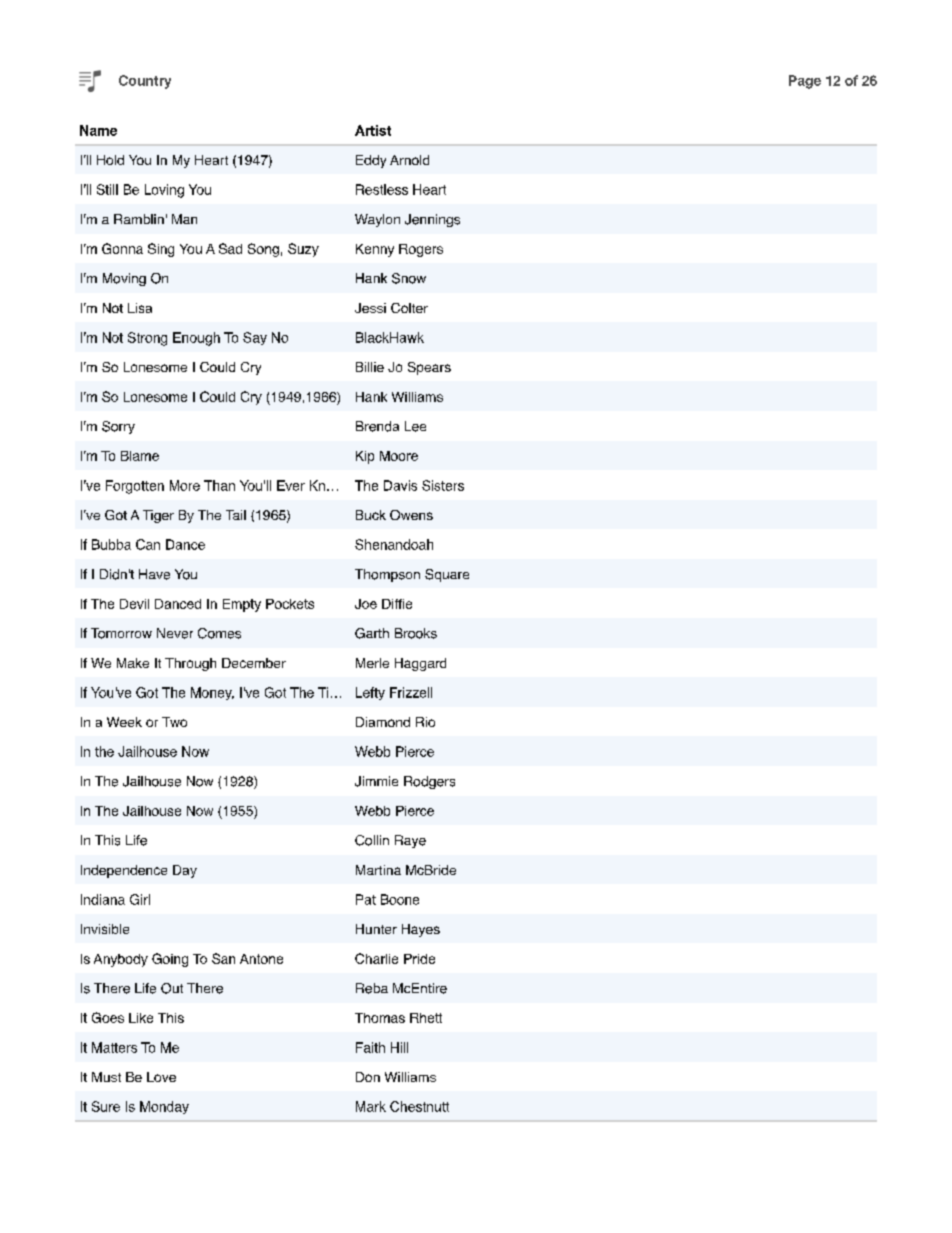 The height and width of the screenshot is (1233, 952). Describe the element at coordinates (145, 82) in the screenshot. I see `Country` at that location.
